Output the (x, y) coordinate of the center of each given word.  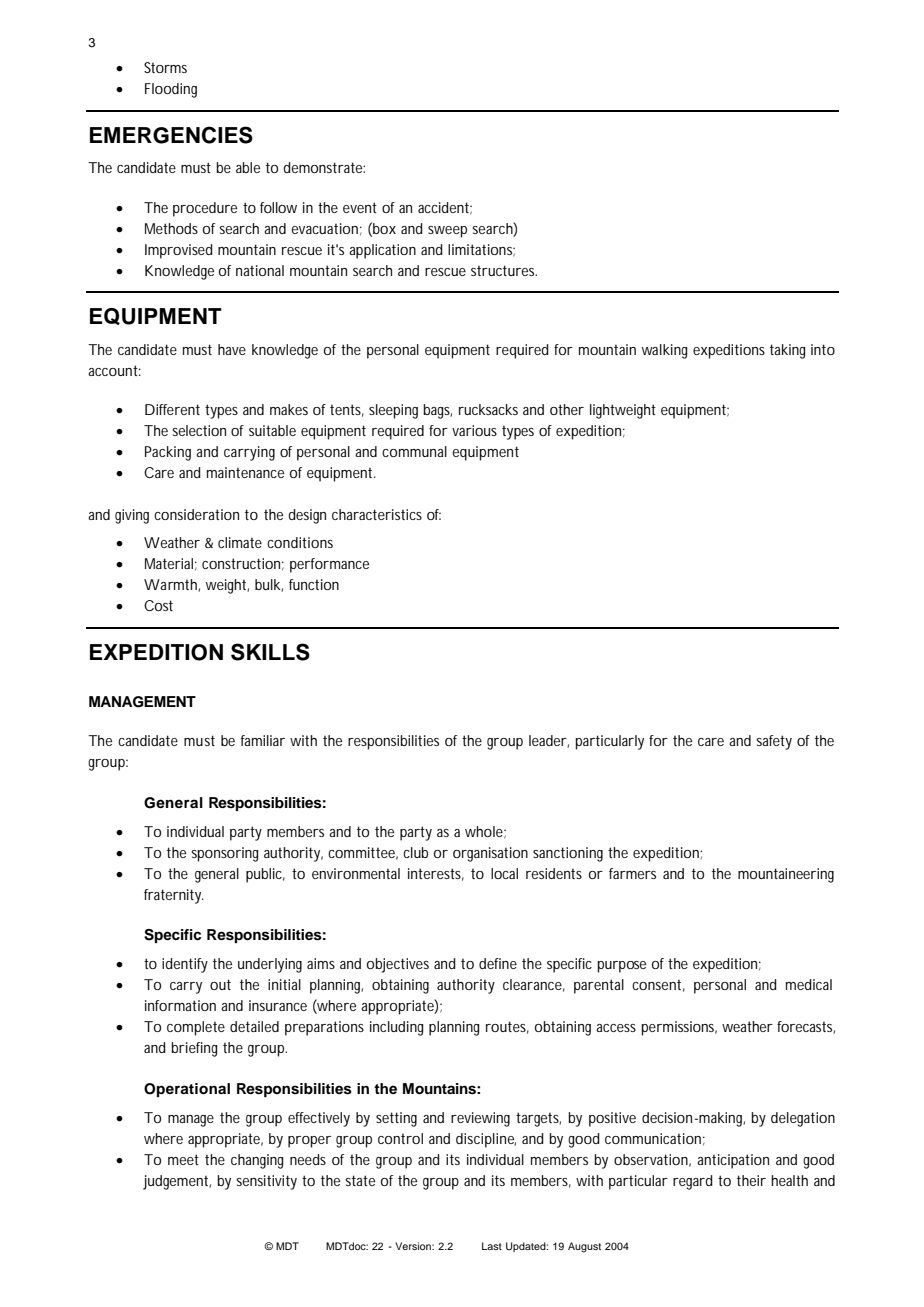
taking (787, 351)
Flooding (171, 90)
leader (549, 741)
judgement (177, 1182)
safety (774, 742)
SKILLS (270, 652)
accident (445, 208)
